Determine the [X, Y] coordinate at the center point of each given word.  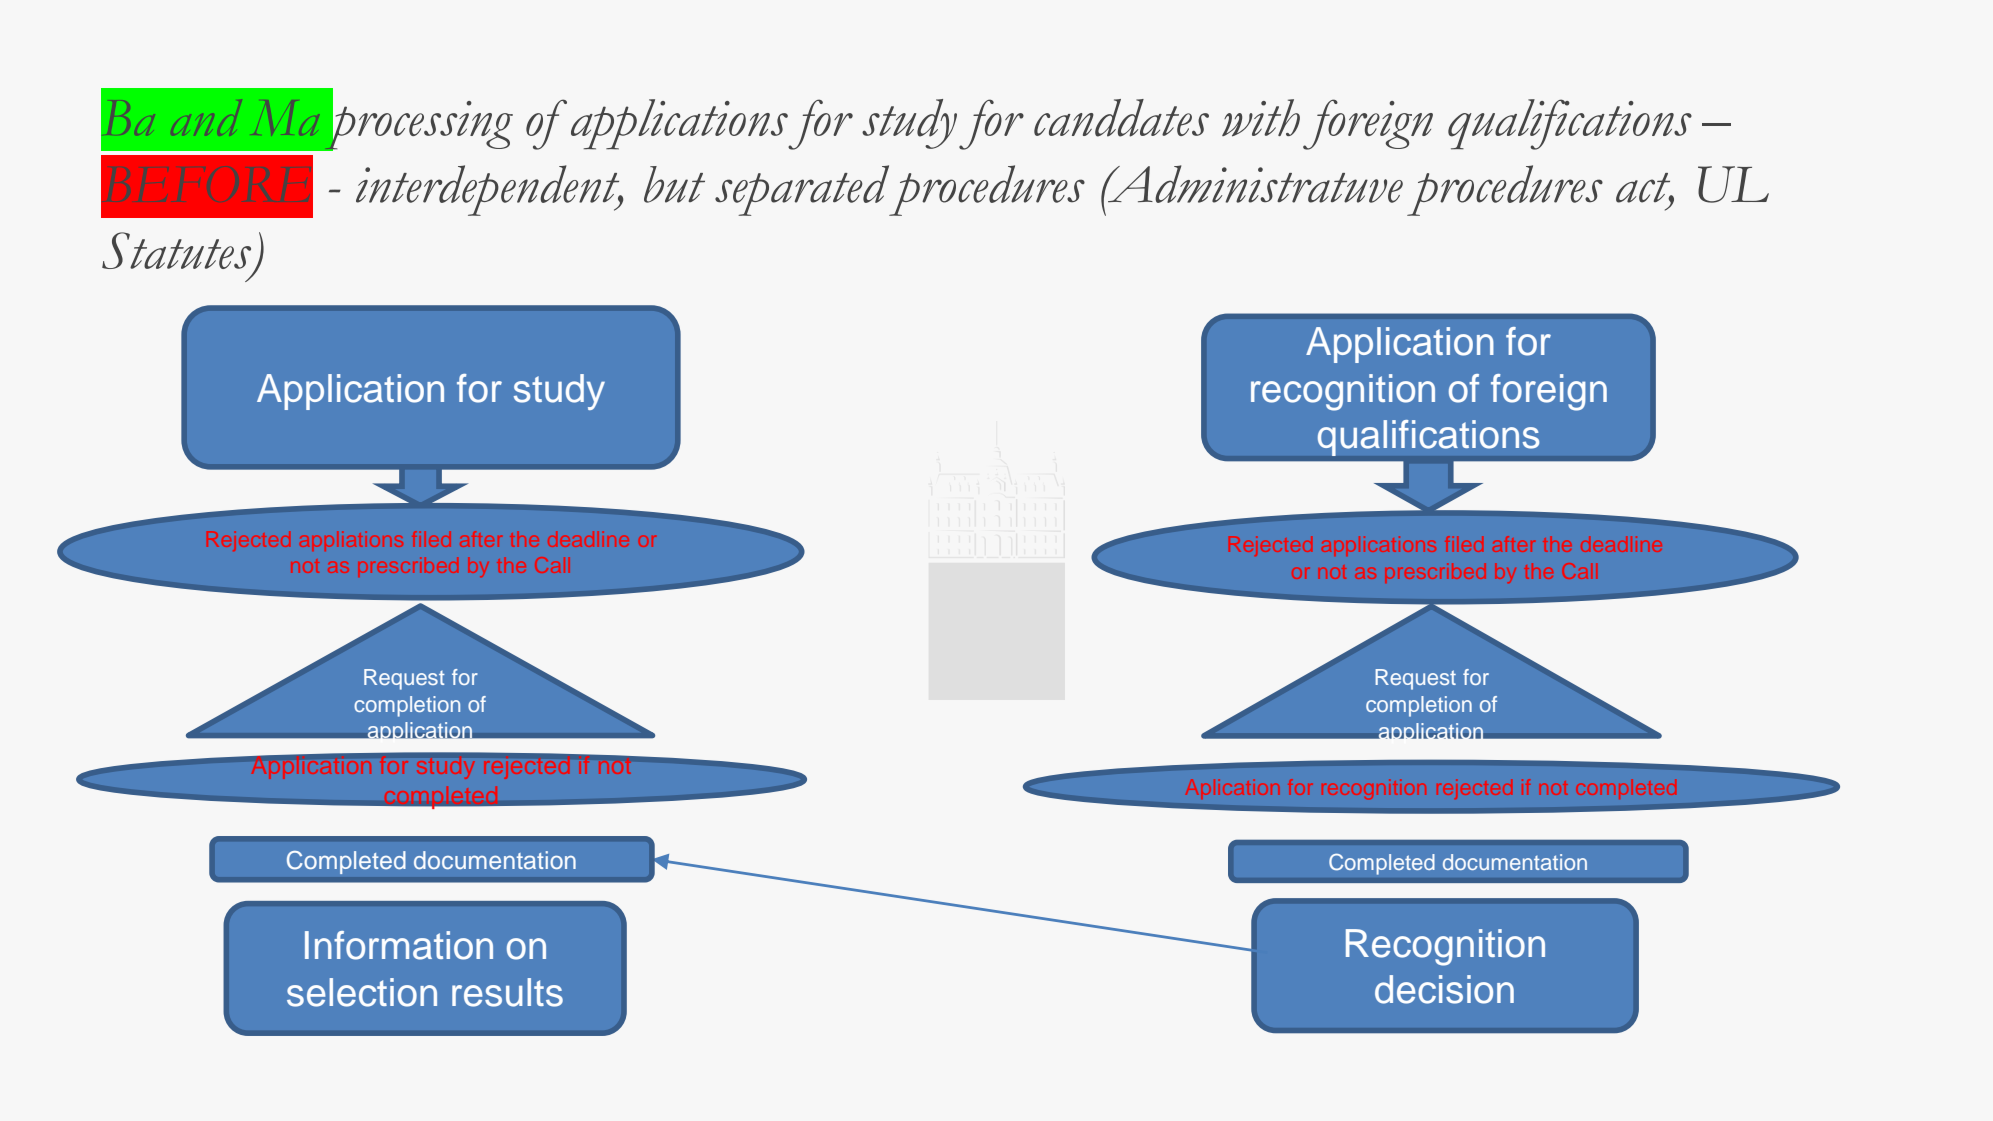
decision [1444, 989]
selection [362, 992]
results [507, 992]
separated [802, 190]
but [674, 184]
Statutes [176, 250]
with [1261, 118]
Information [399, 945]
